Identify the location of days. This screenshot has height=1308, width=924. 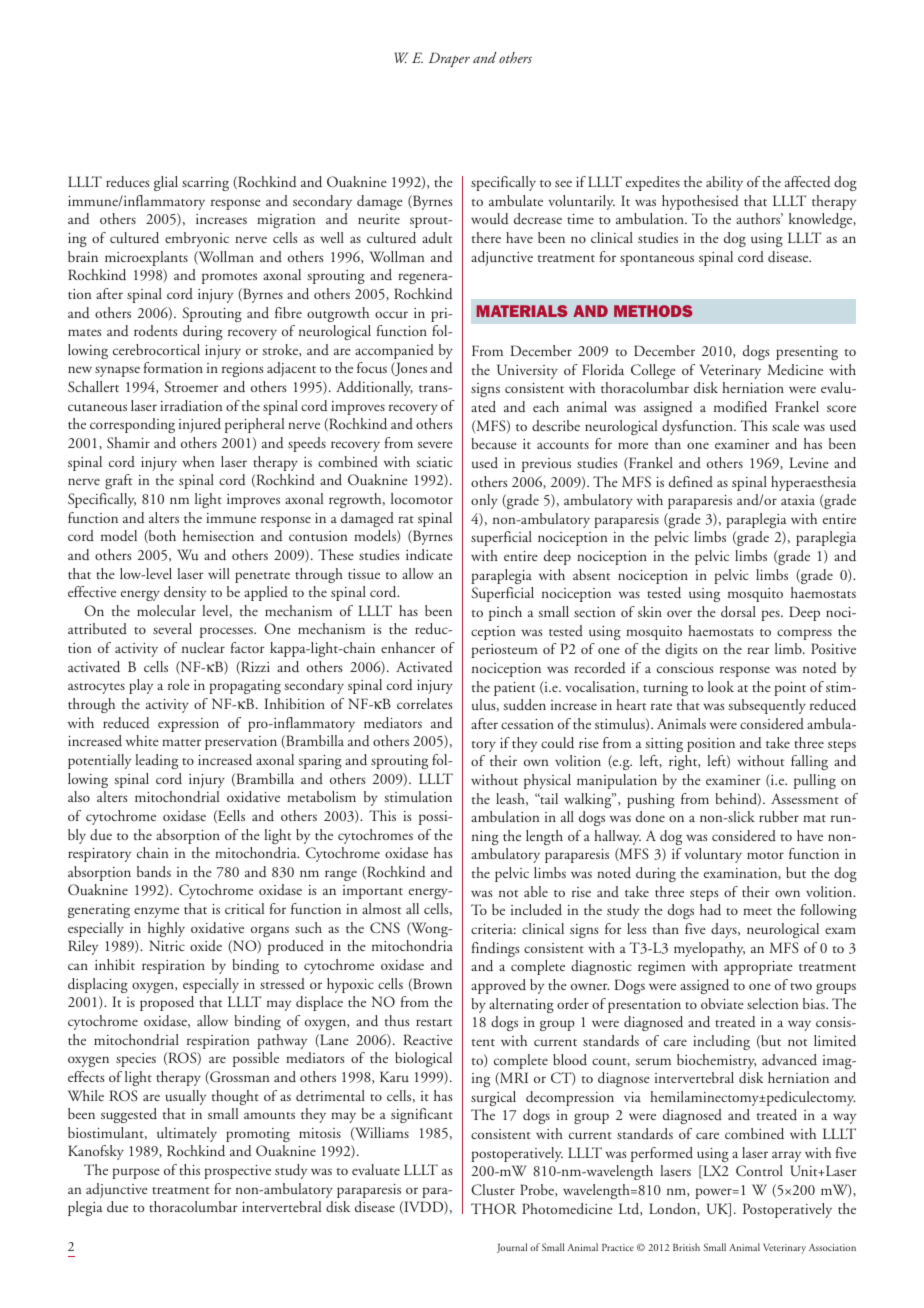
(725, 930).
